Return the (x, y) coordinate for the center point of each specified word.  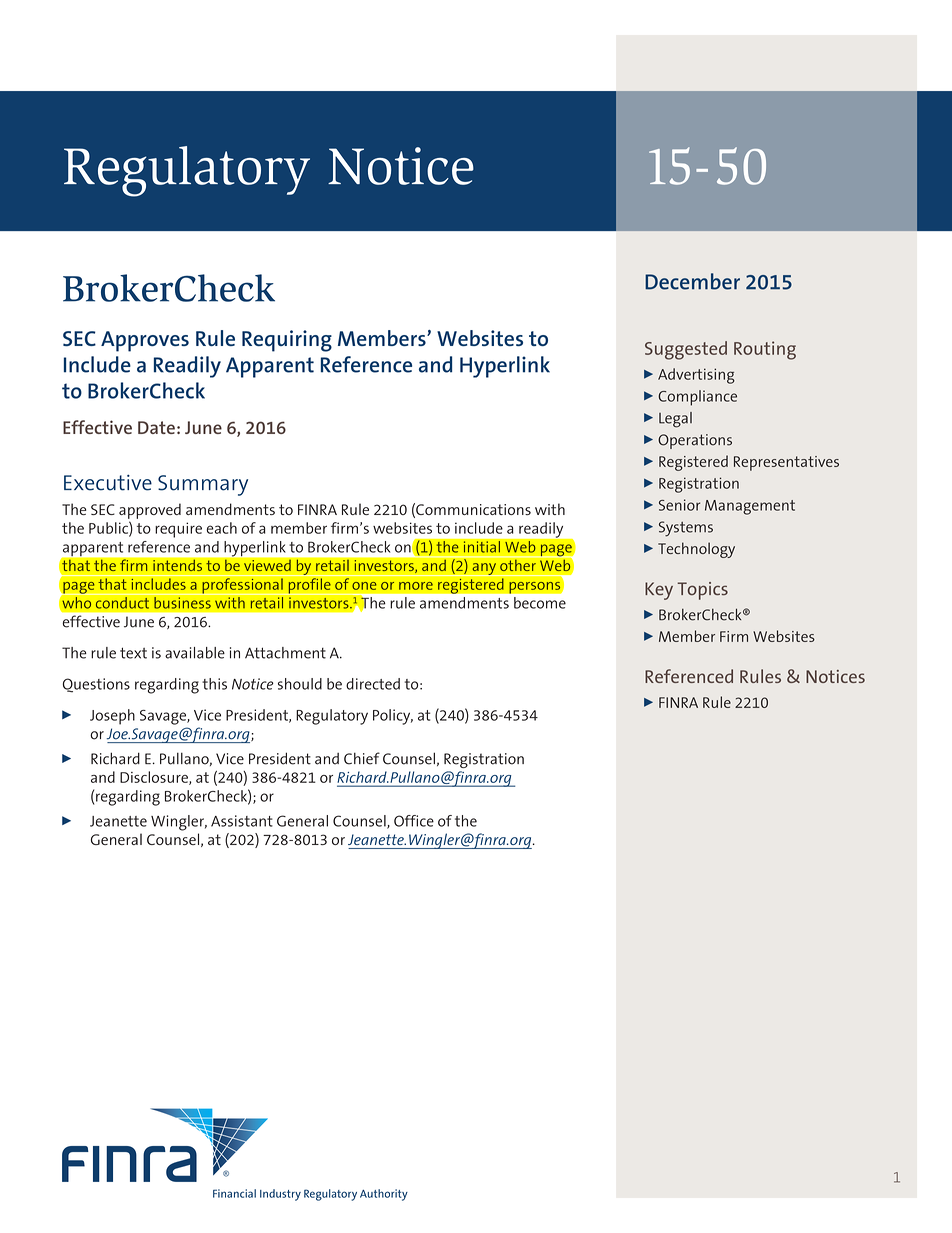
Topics (703, 591)
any (484, 569)
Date (156, 427)
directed (373, 684)
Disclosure (155, 778)
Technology (696, 550)
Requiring (287, 341)
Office (414, 821)
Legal (675, 420)
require (178, 530)
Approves (145, 341)
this (214, 684)
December (692, 281)
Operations (695, 441)
